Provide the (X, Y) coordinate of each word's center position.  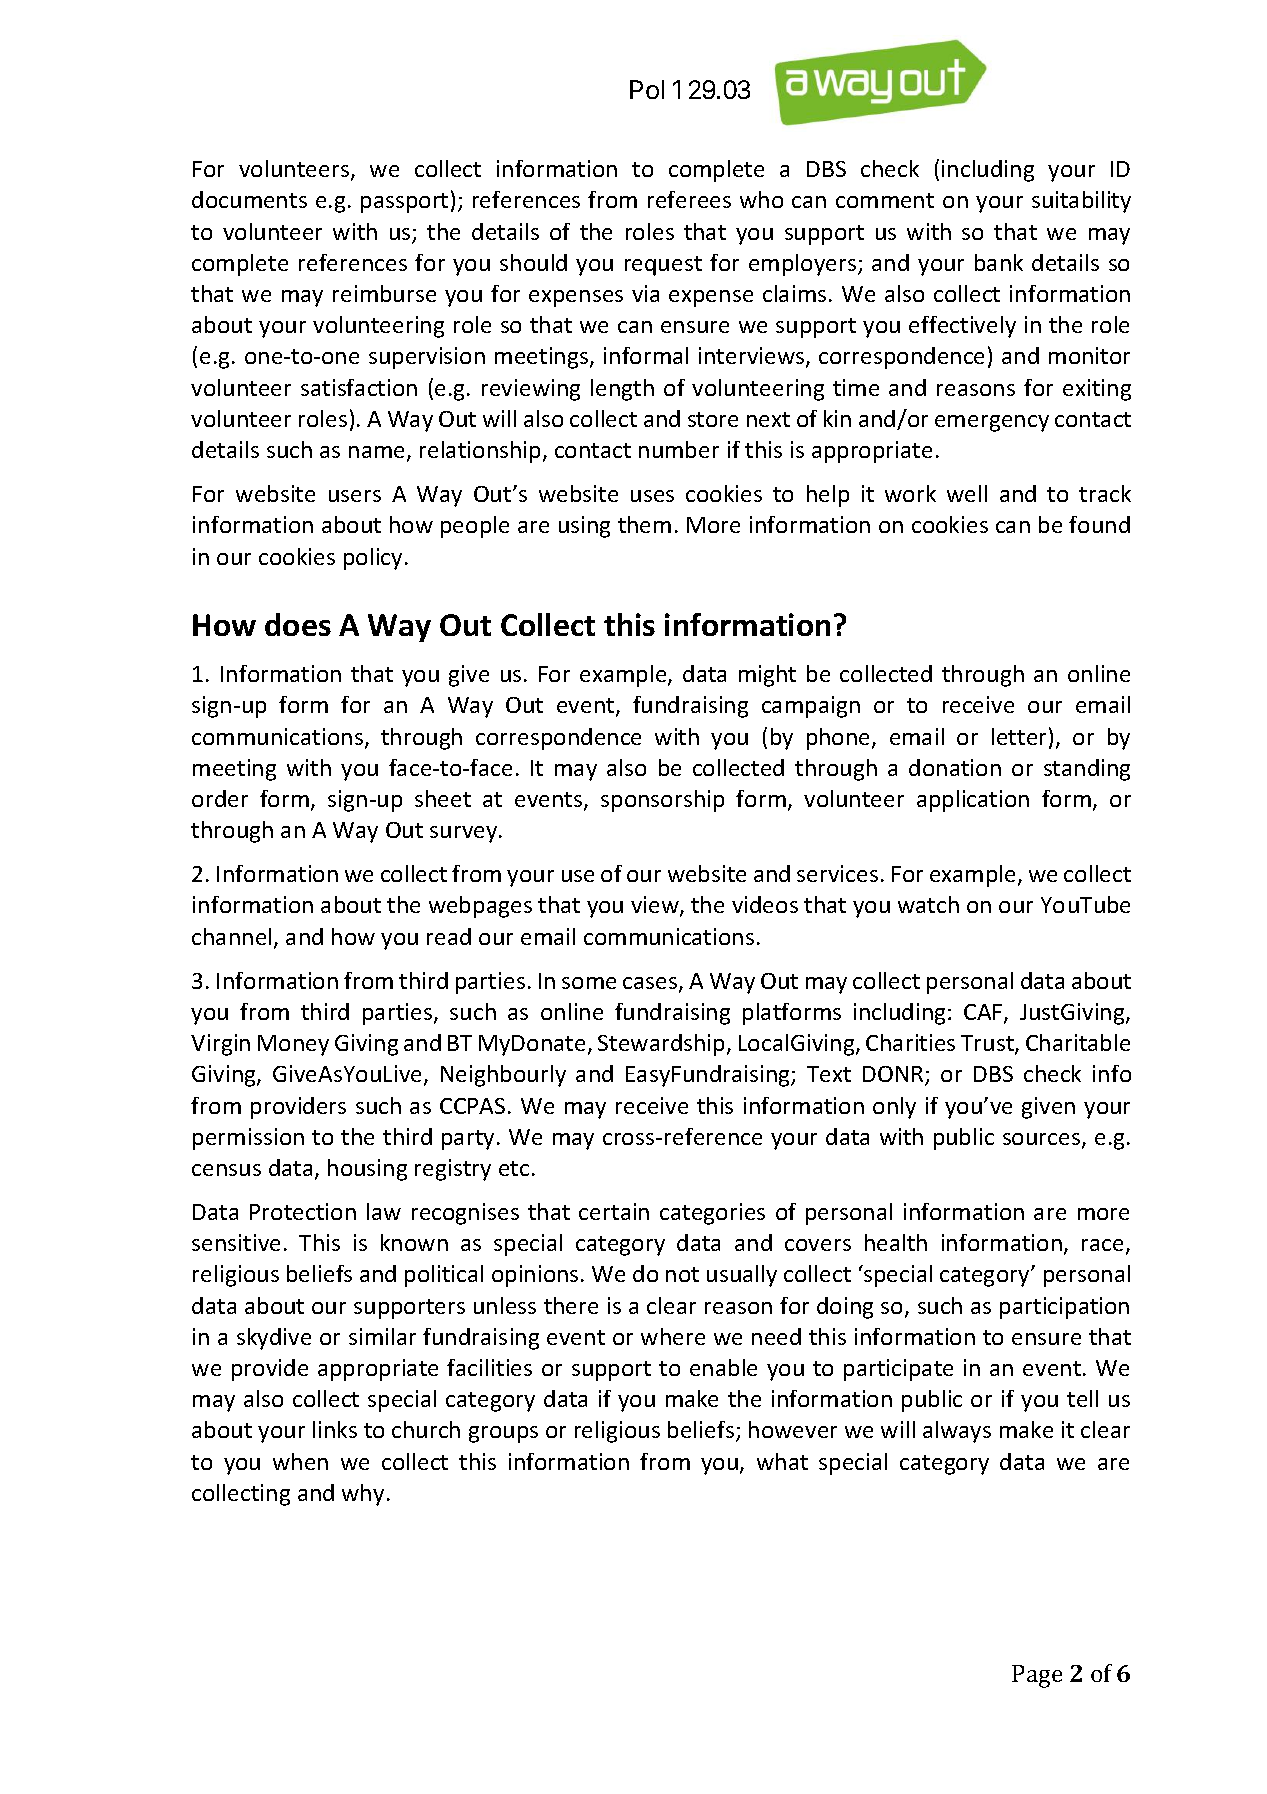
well (967, 493)
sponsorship (662, 801)
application (973, 801)
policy (373, 559)
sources (1043, 1140)
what (782, 1461)
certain (614, 1211)
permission (248, 1139)
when (300, 1461)
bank (999, 262)
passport (404, 203)
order (220, 798)
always (957, 1432)
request (663, 266)
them (644, 524)
